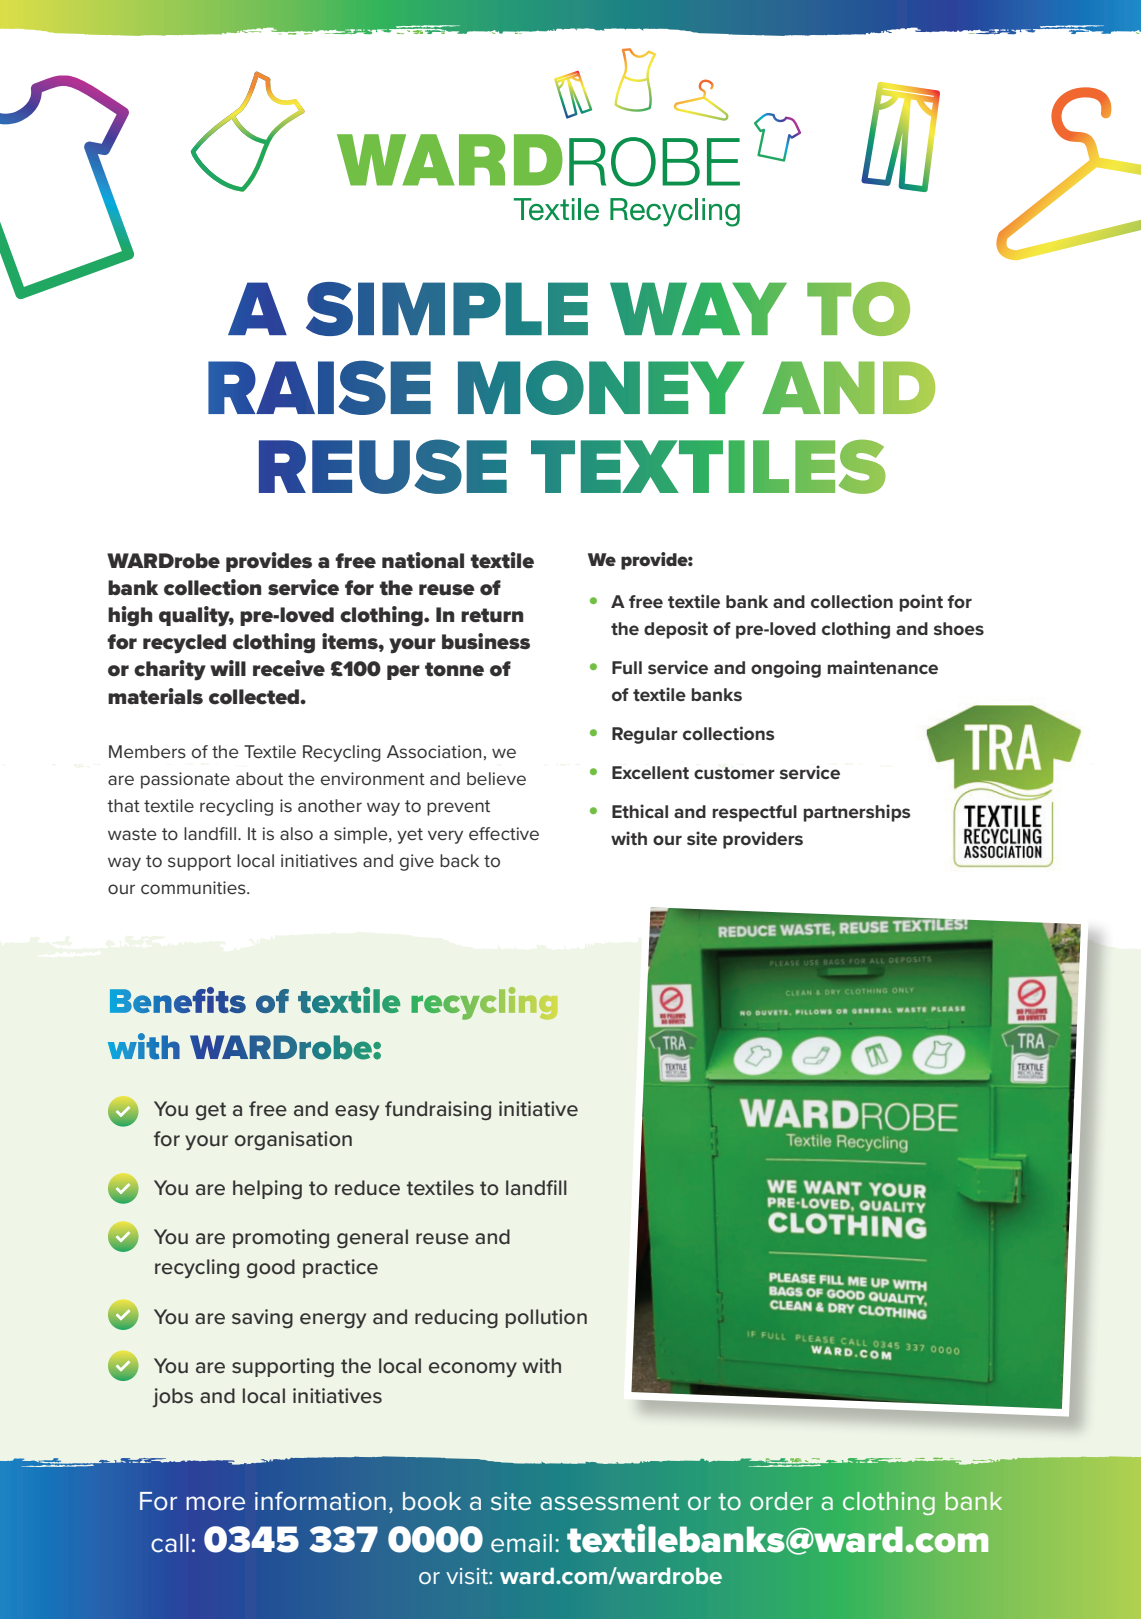  What do you see at coordinates (178, 1000) in the screenshot?
I see `Benefits` at bounding box center [178, 1000].
